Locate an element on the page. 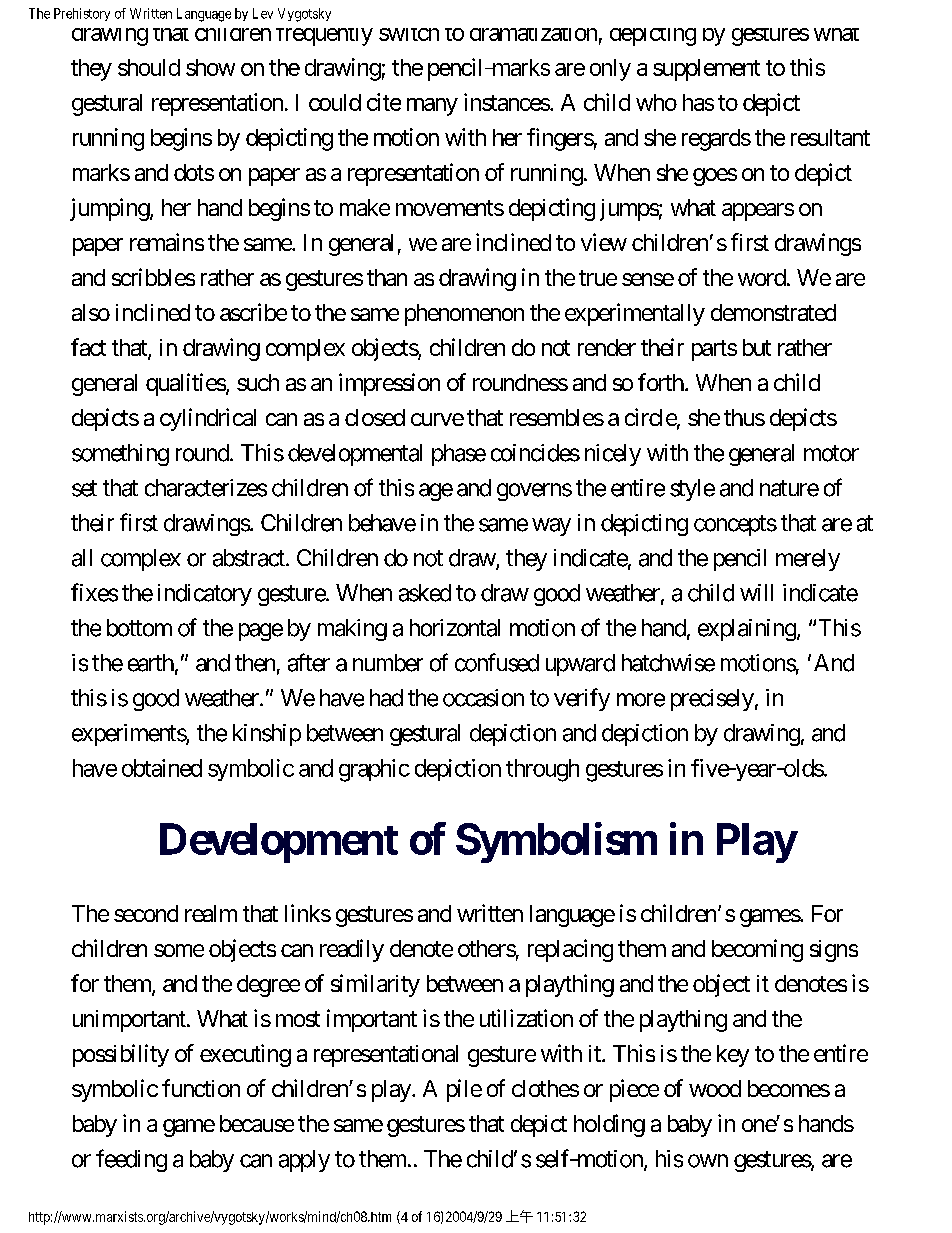  word is located at coordinates (762, 277).
